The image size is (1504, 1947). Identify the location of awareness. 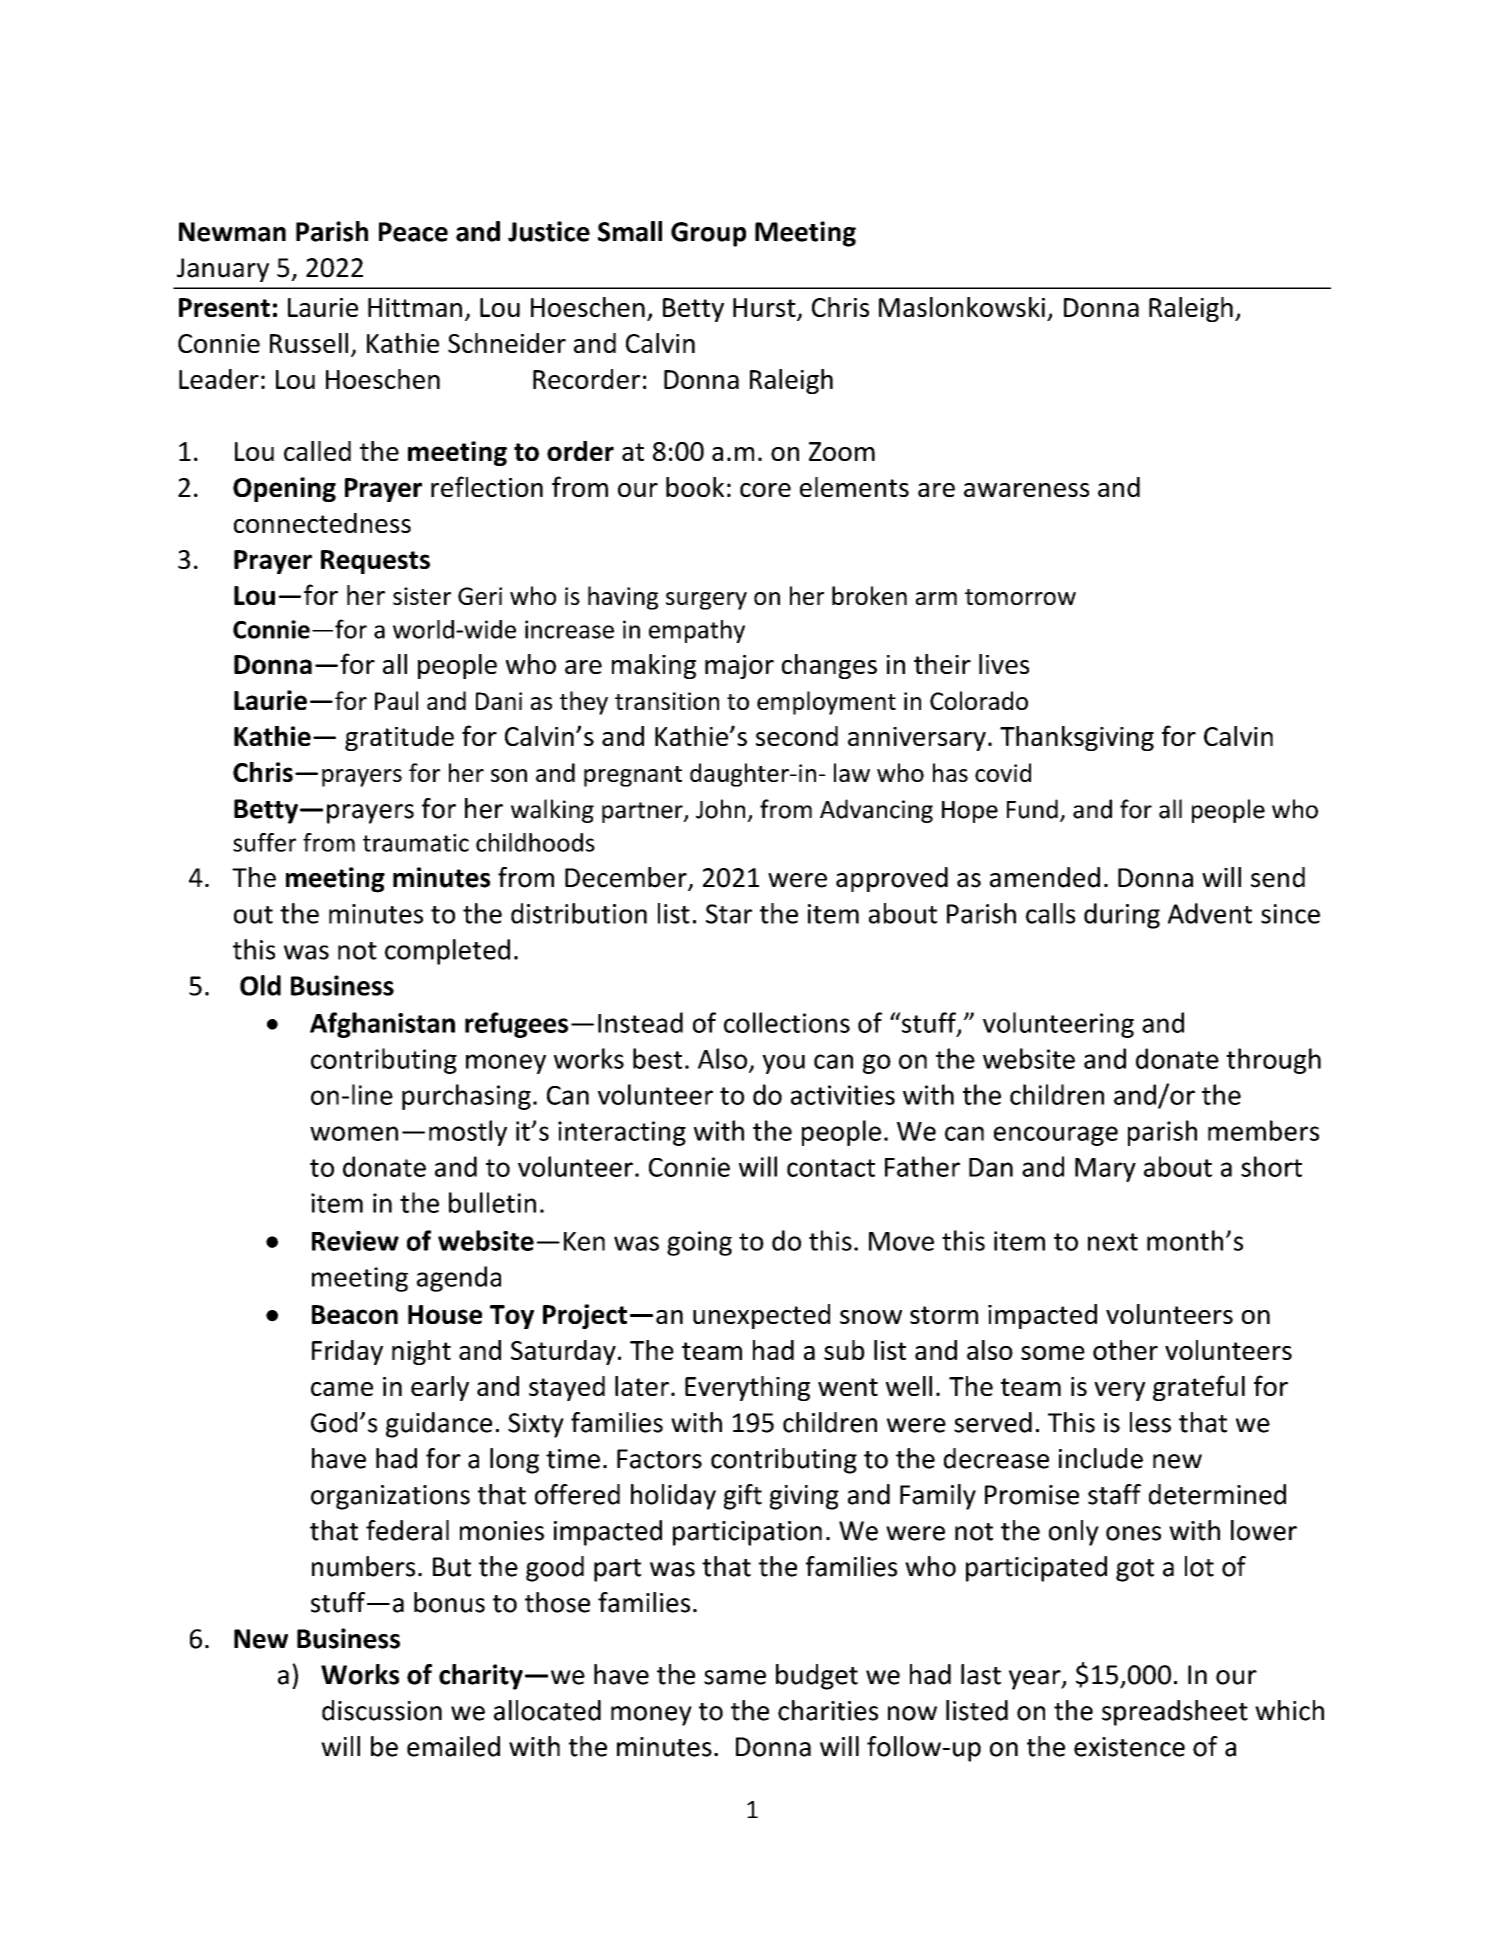
(1026, 490).
